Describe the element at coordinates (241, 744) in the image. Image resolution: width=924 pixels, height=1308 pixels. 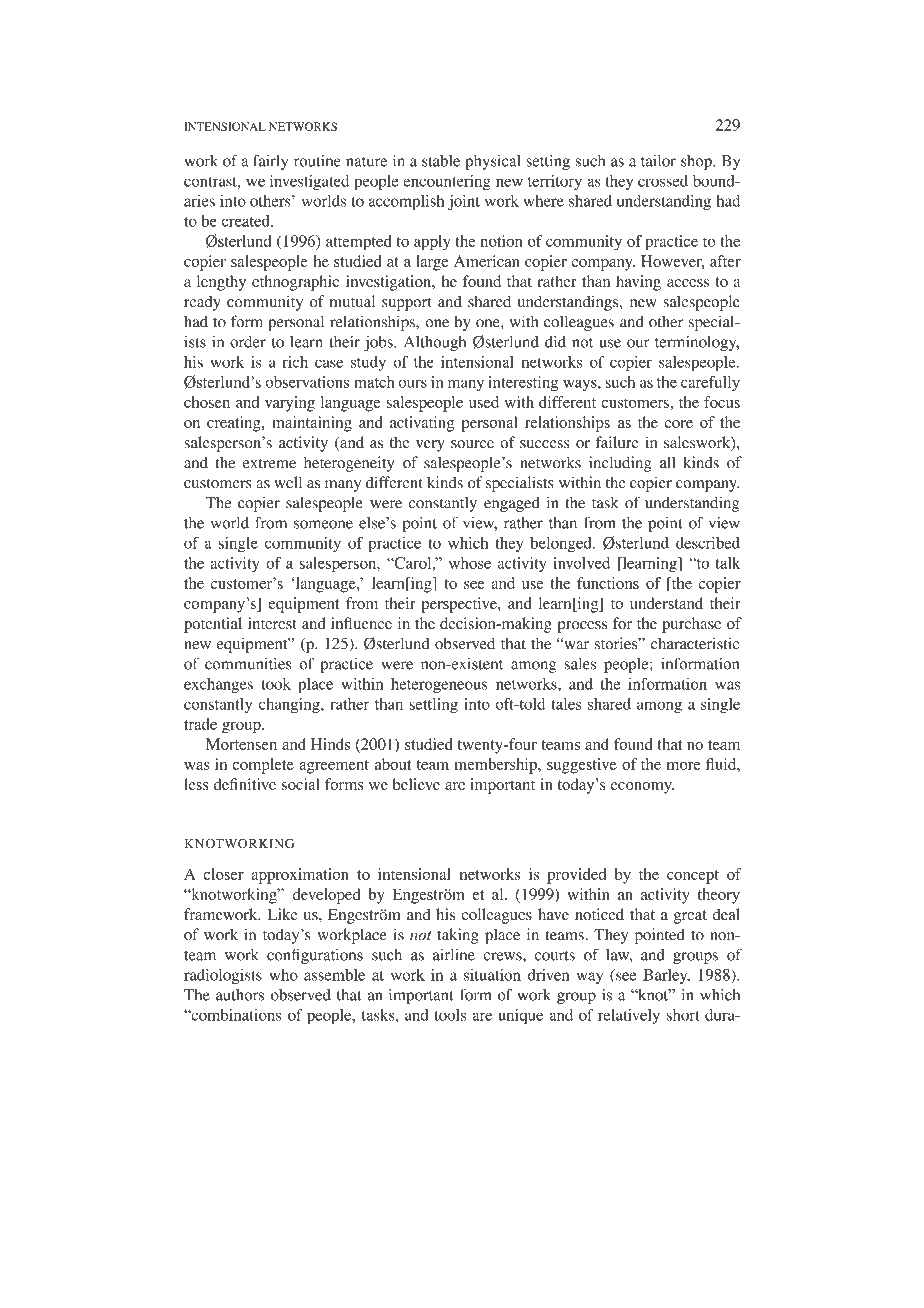
I see `Mortensen` at that location.
